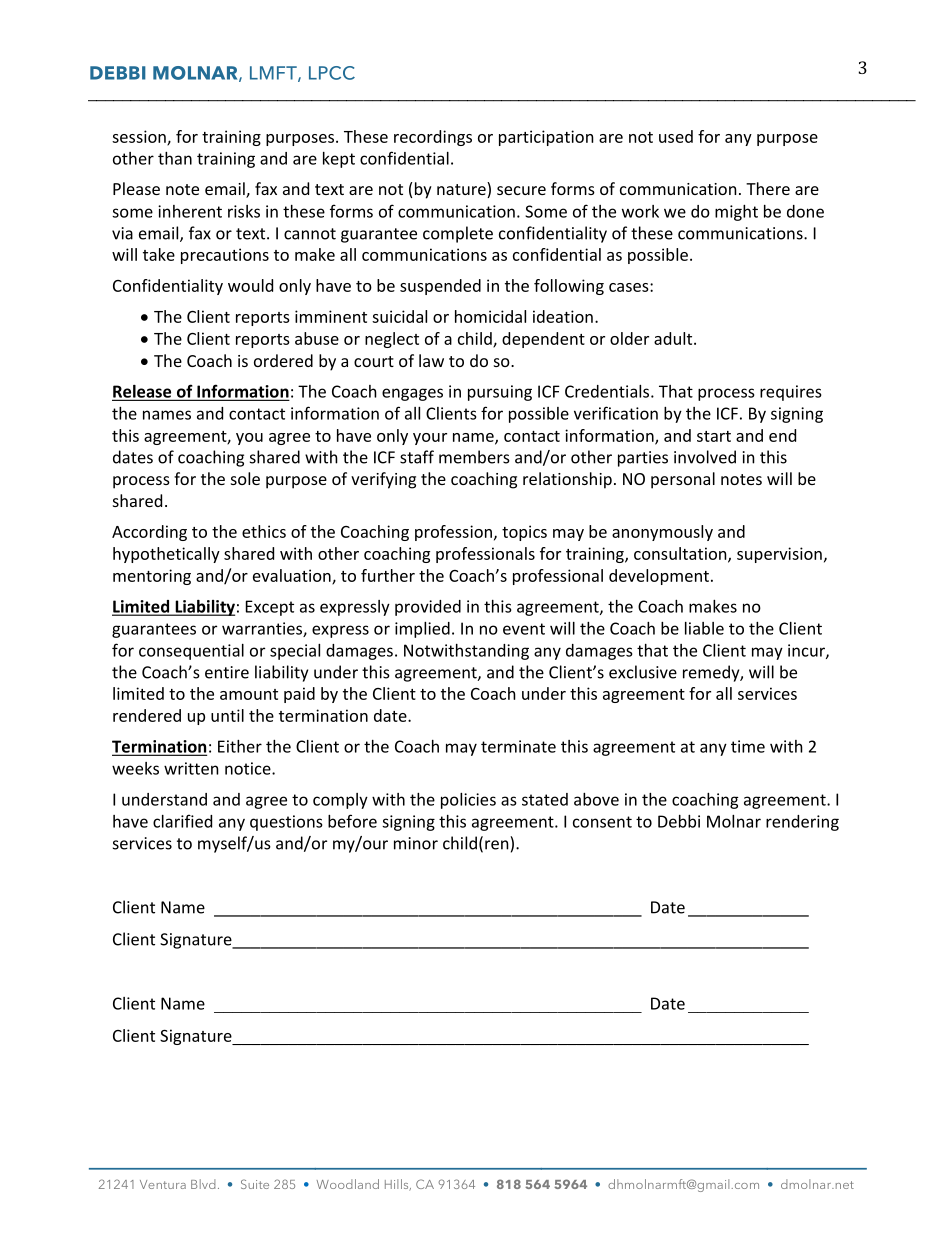 The image size is (952, 1233). Describe the element at coordinates (182, 821) in the page. I see `clarified` at that location.
